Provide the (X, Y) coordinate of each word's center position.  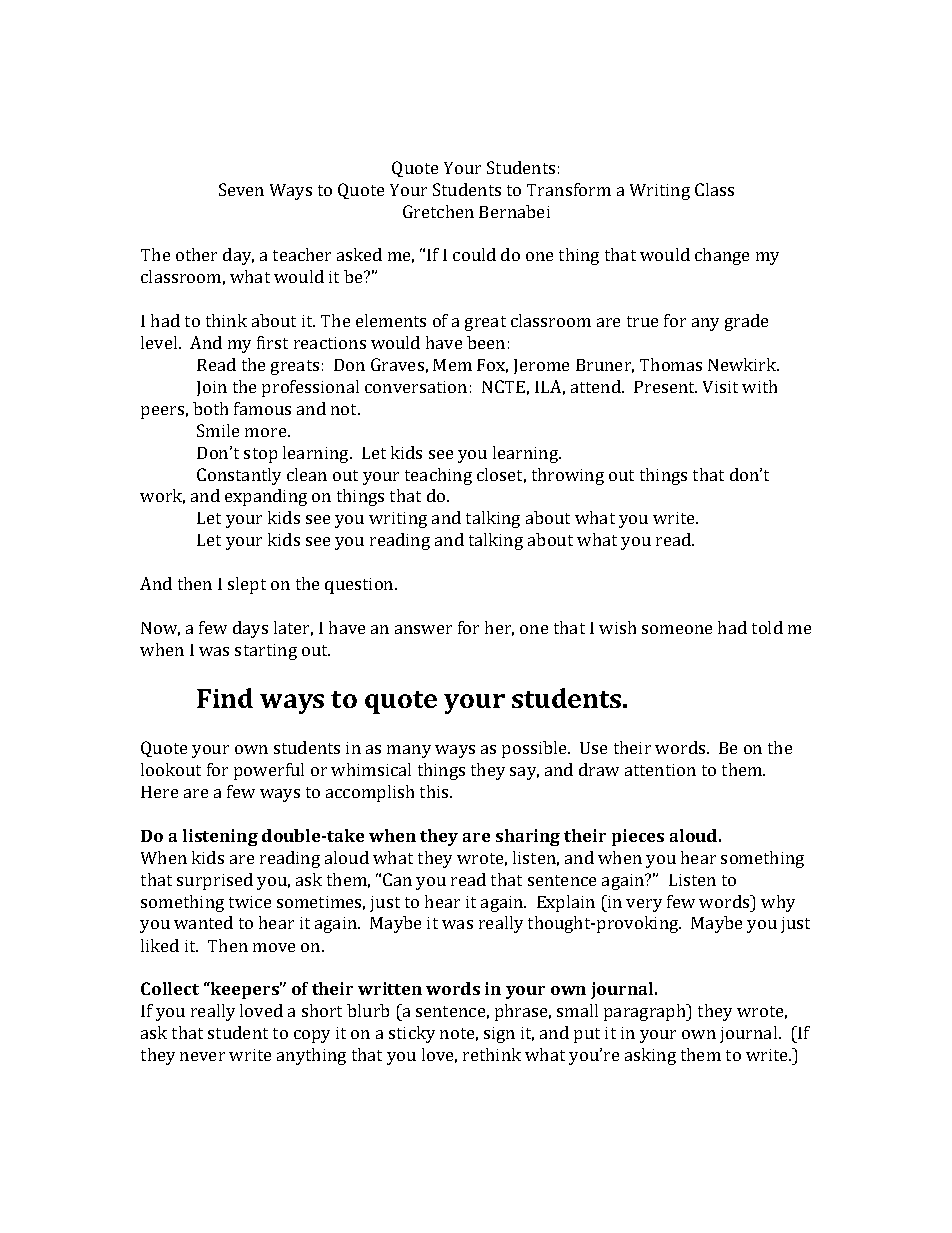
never (202, 1056)
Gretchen (438, 211)
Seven (241, 189)
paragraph (646, 1012)
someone (677, 629)
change (722, 256)
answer (423, 629)
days (250, 629)
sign (499, 1035)
